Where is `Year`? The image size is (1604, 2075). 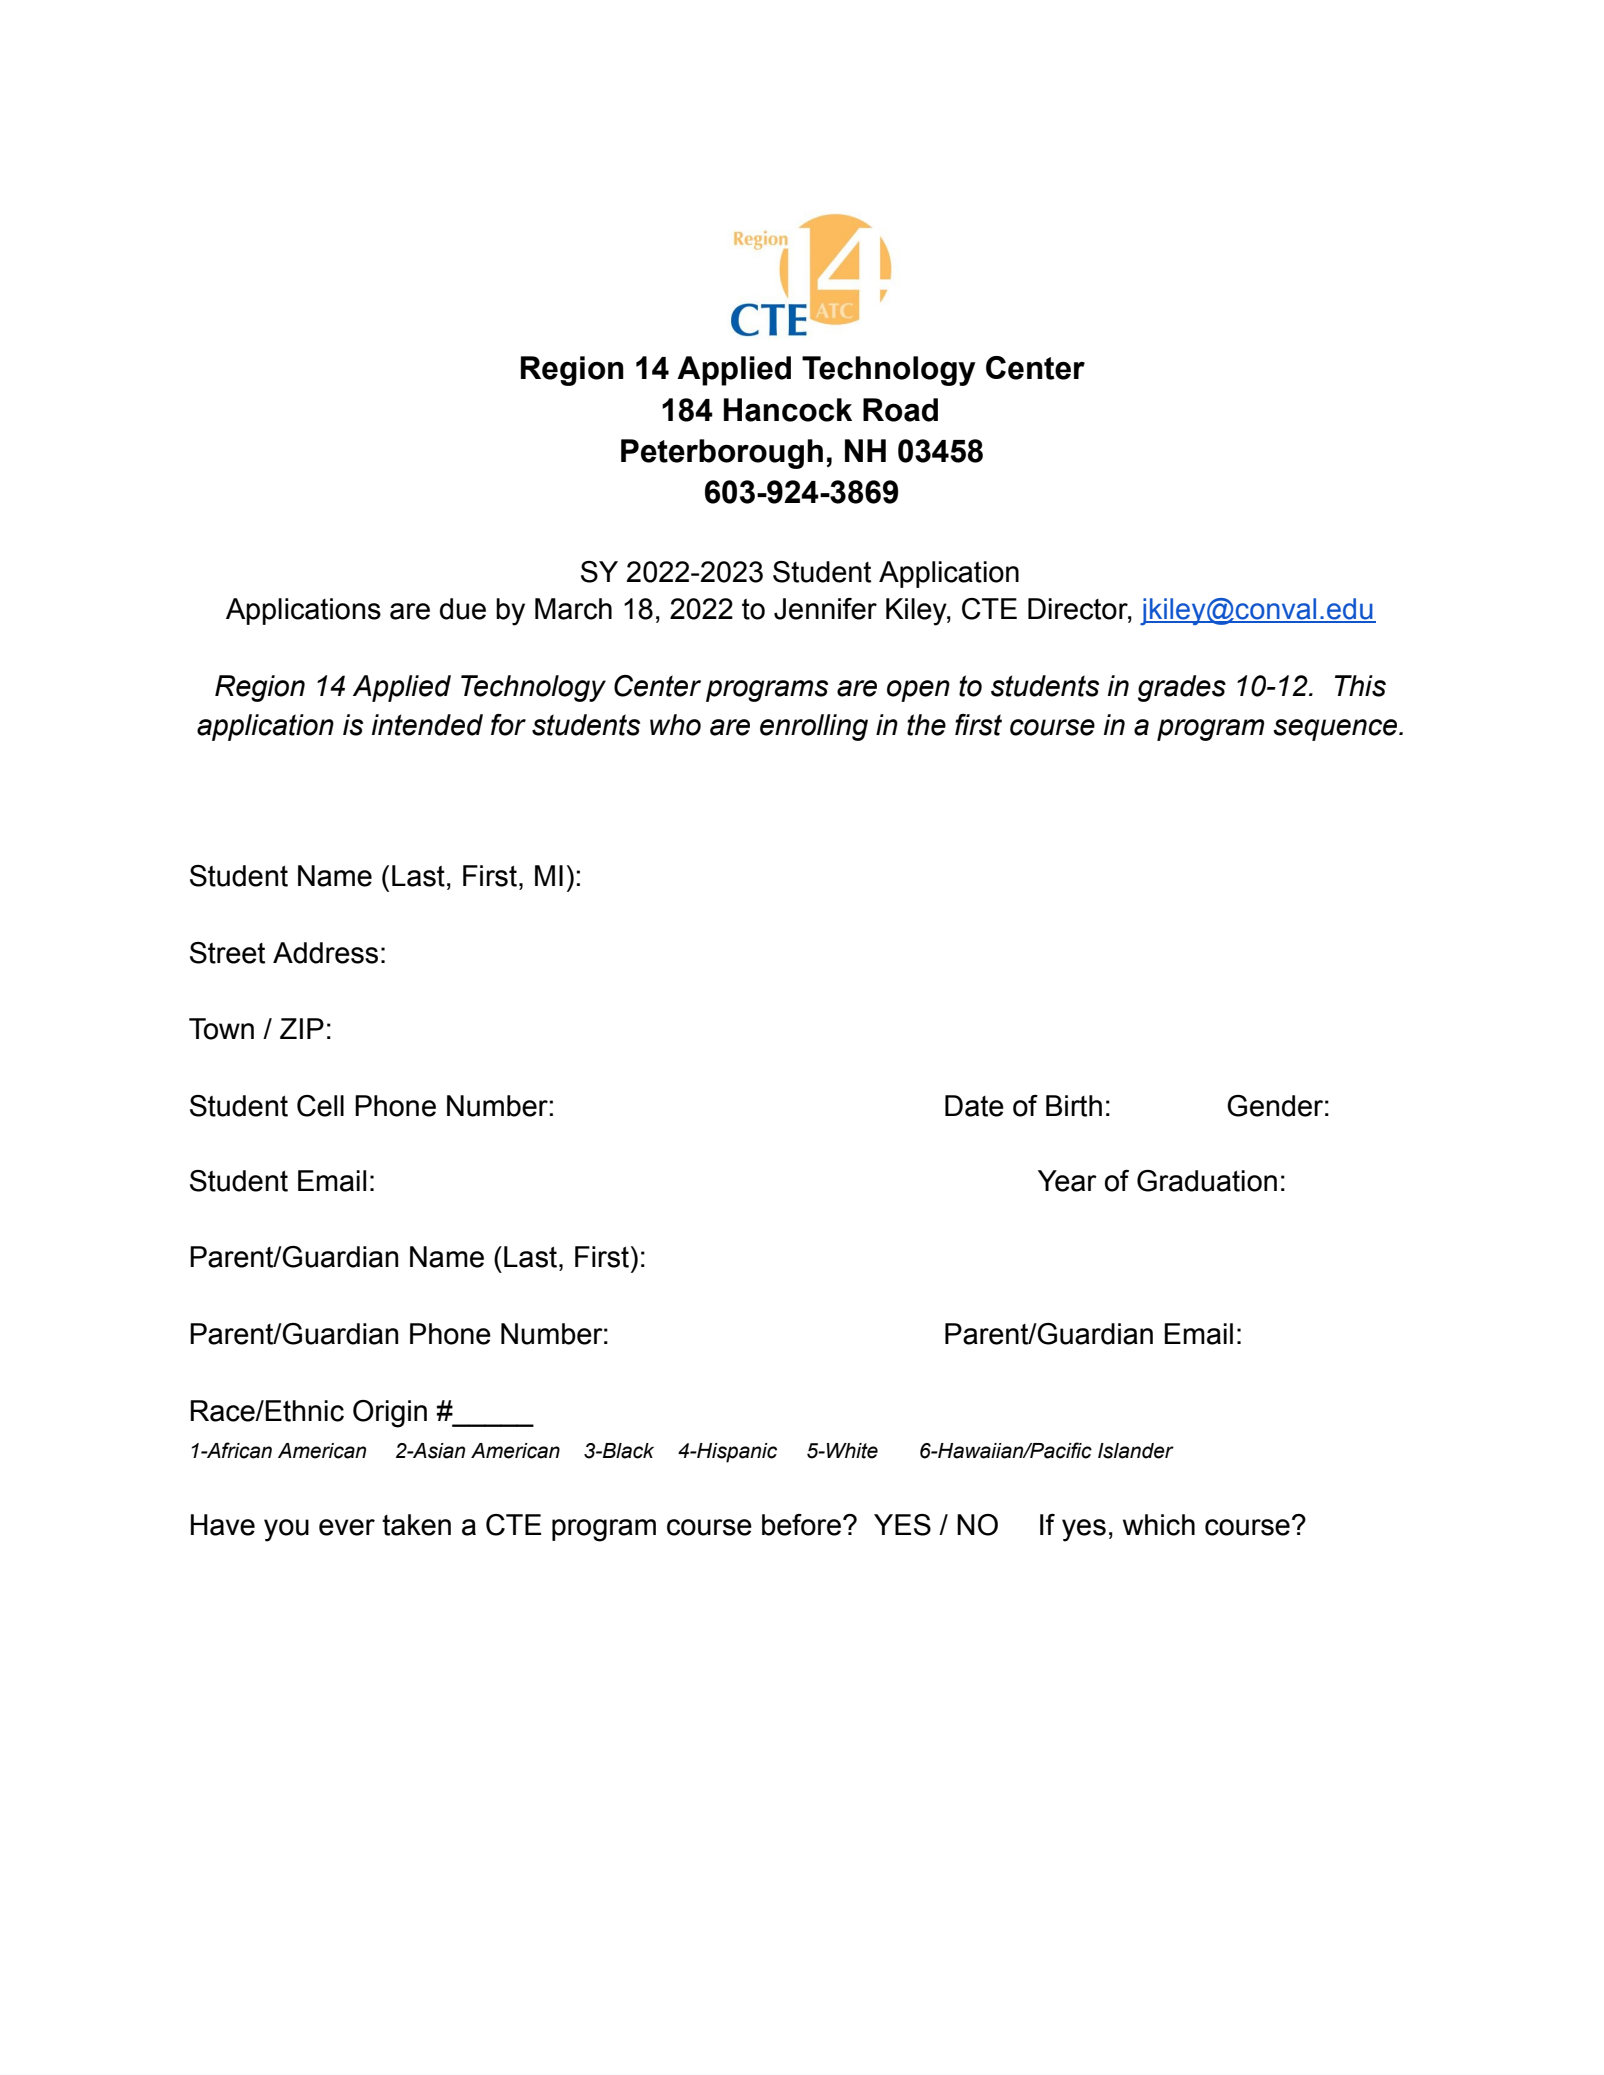
Year is located at coordinates (1067, 1181).
